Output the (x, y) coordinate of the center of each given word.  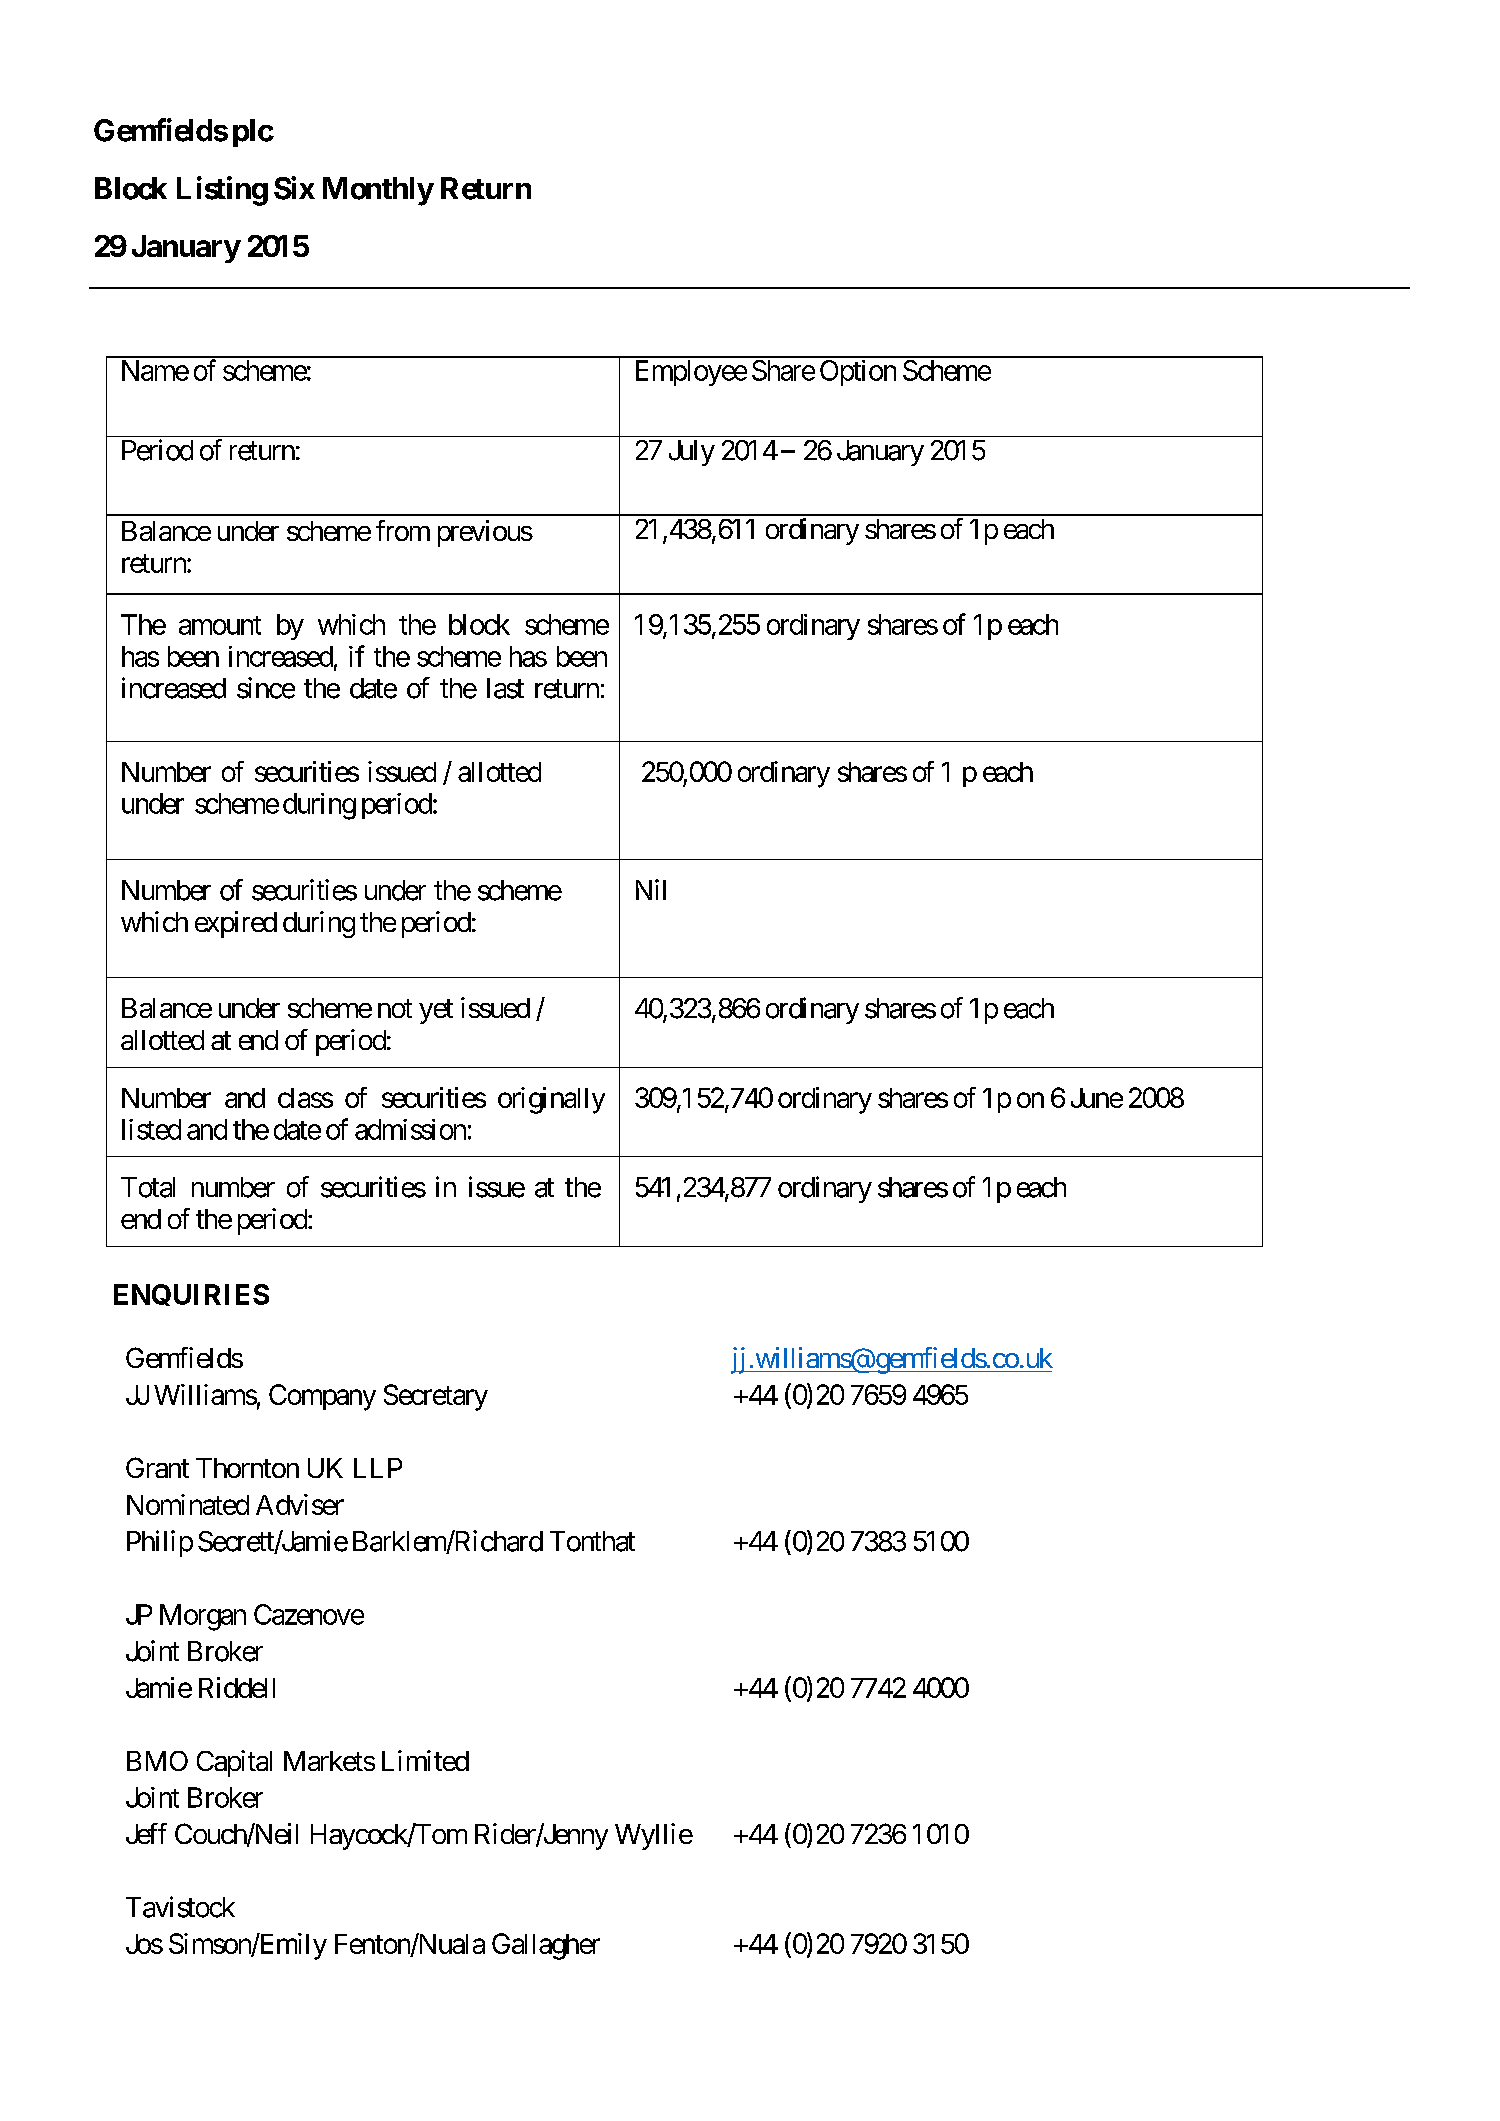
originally (551, 1100)
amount (220, 625)
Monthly (378, 191)
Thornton (247, 1468)
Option (858, 373)
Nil (651, 889)
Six (294, 188)
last (505, 688)
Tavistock (180, 1907)
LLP (378, 1468)
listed (151, 1129)
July (692, 453)
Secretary (436, 1397)
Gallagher (546, 1946)
